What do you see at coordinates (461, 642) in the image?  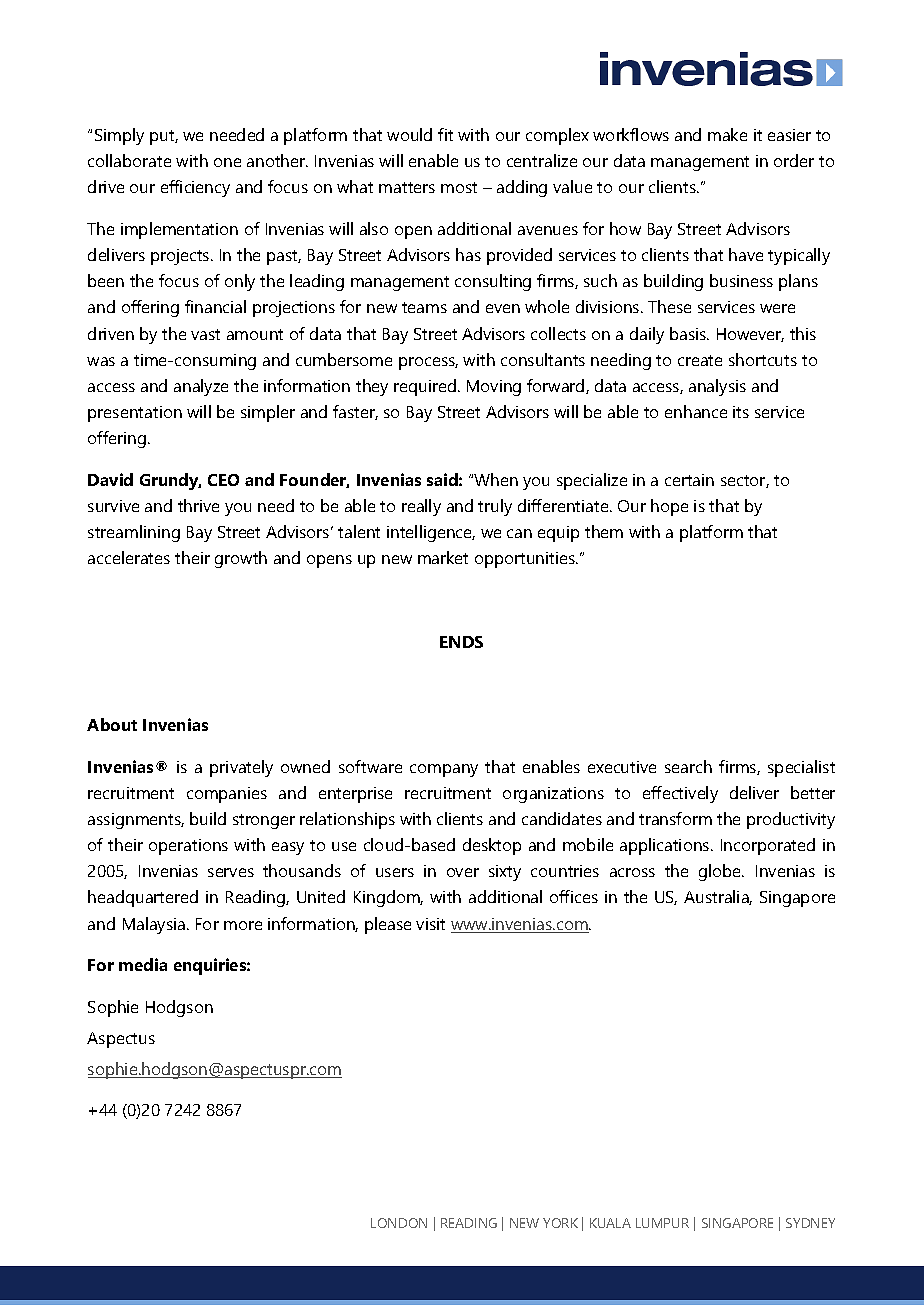 I see `ENDS` at bounding box center [461, 642].
